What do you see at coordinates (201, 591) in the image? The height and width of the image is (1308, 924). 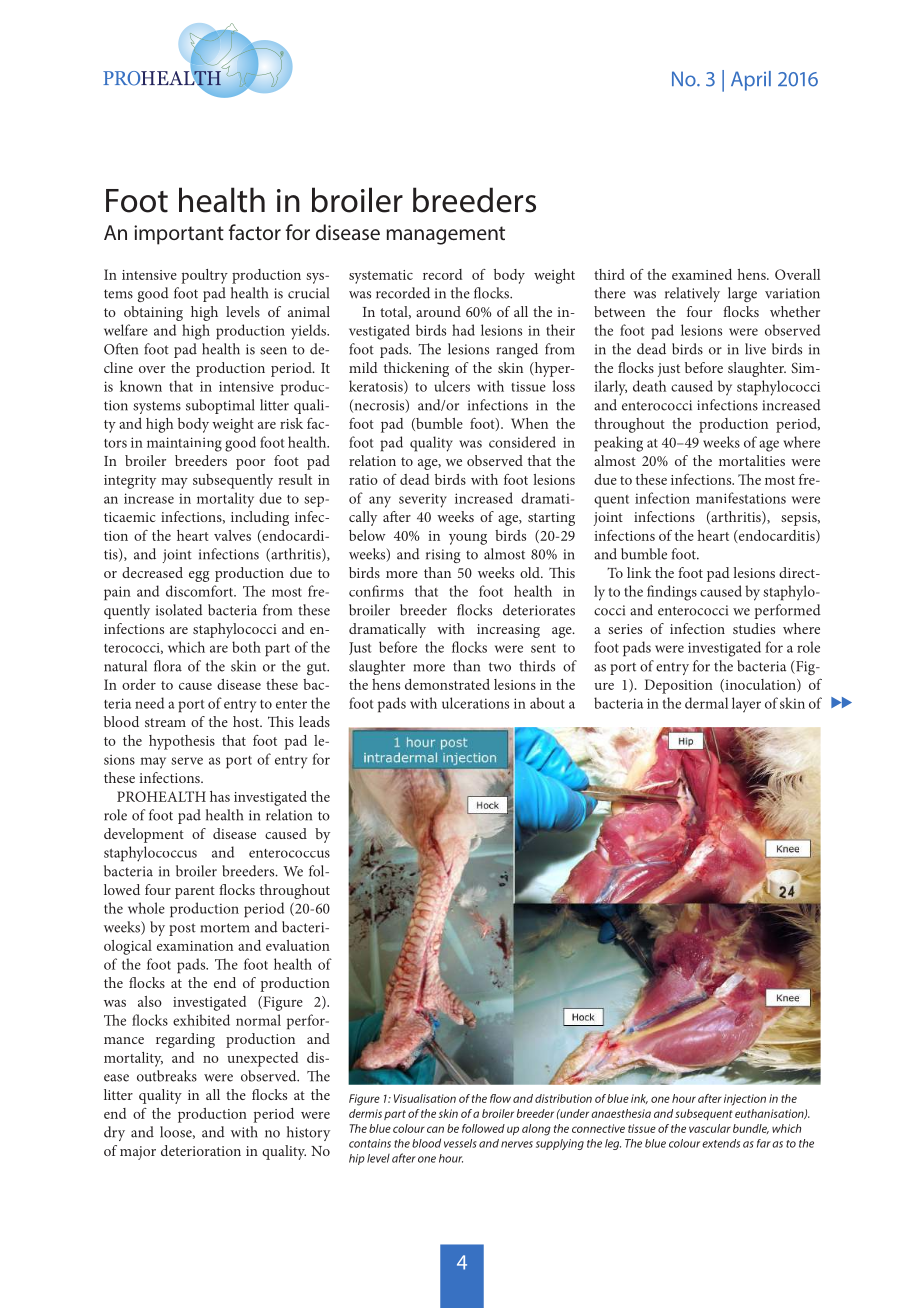 I see `discomfort` at bounding box center [201, 591].
